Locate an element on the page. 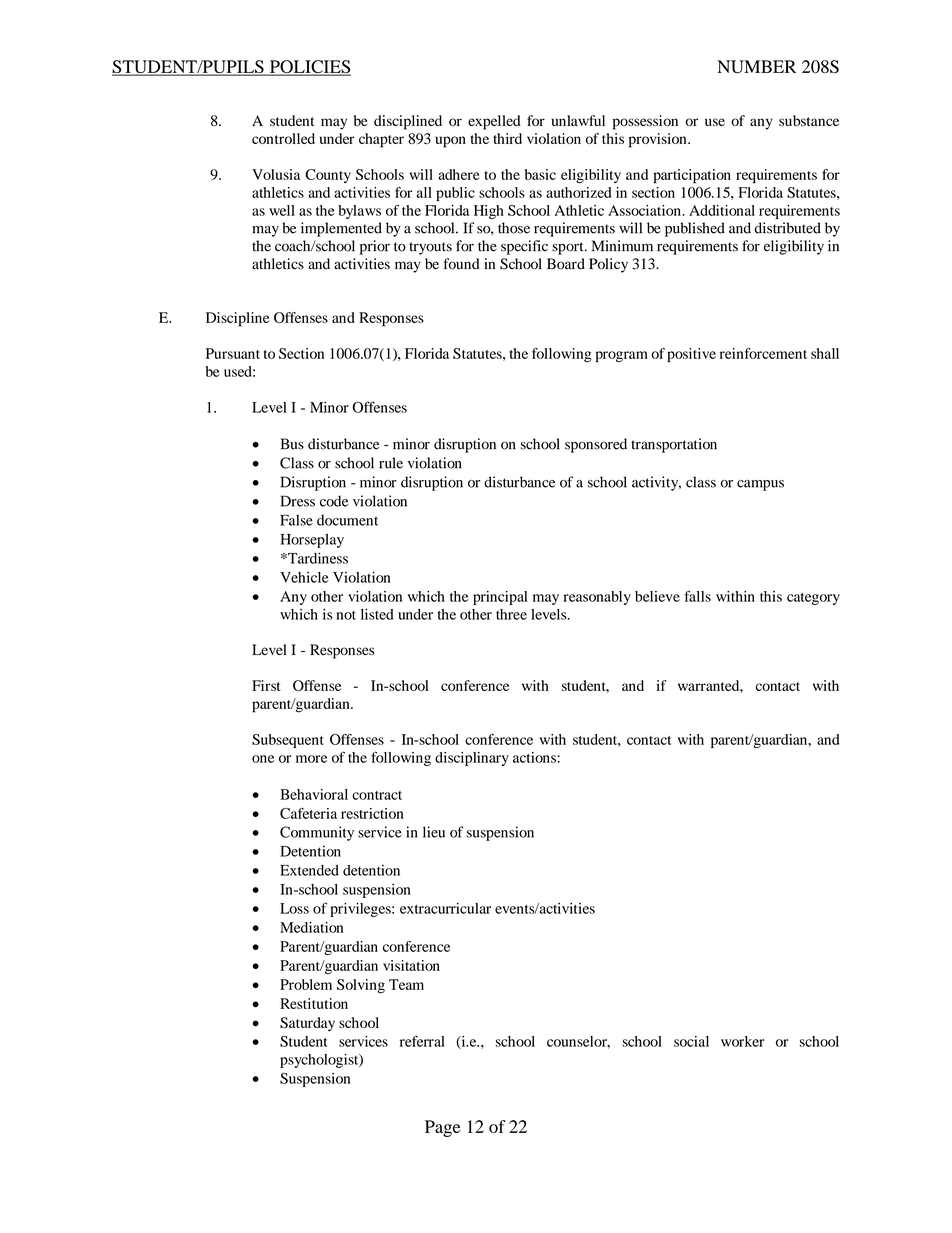 This image has height=1233, width=952. reinforcement is located at coordinates (763, 353).
